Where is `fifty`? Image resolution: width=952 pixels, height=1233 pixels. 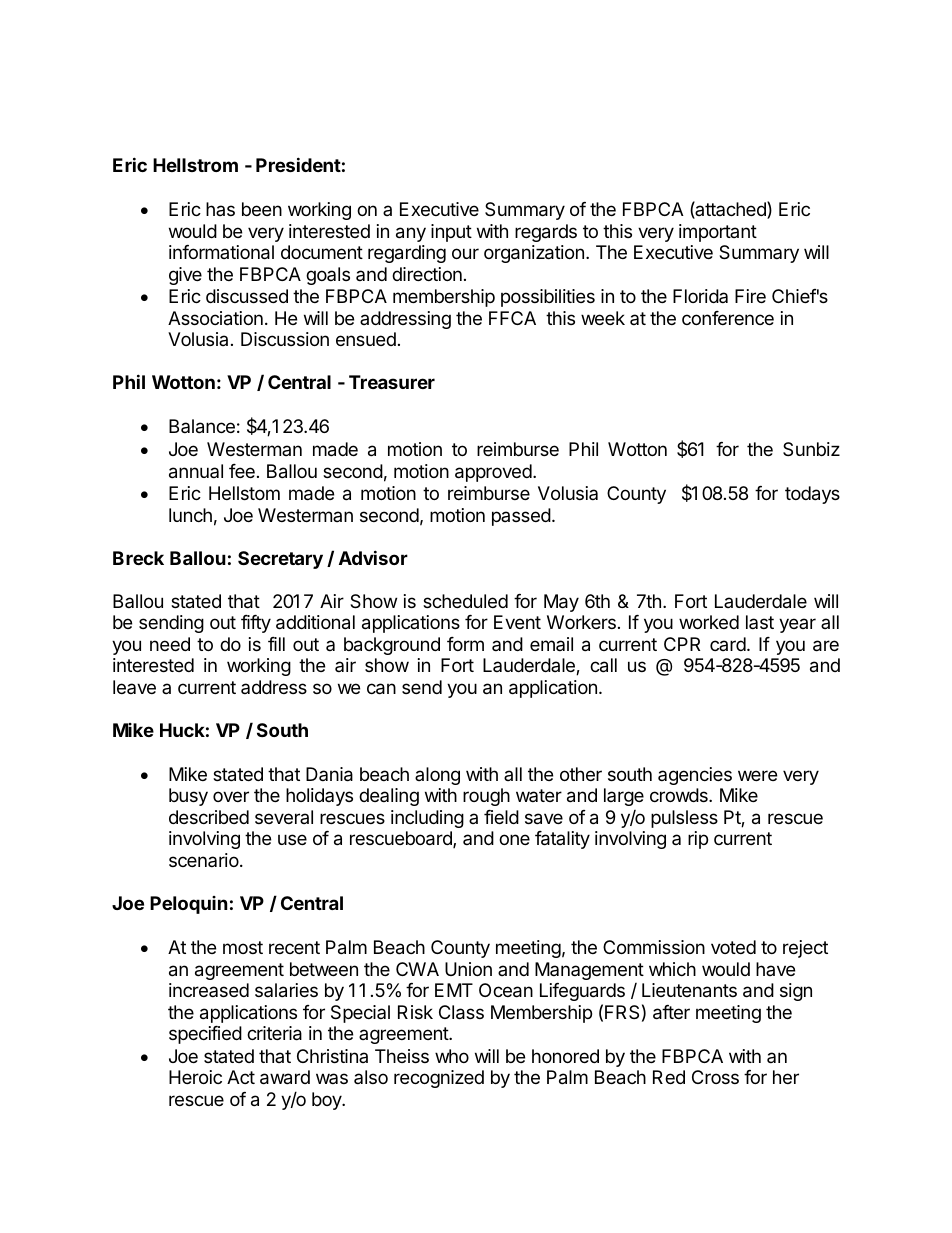 fifty is located at coordinates (256, 624).
